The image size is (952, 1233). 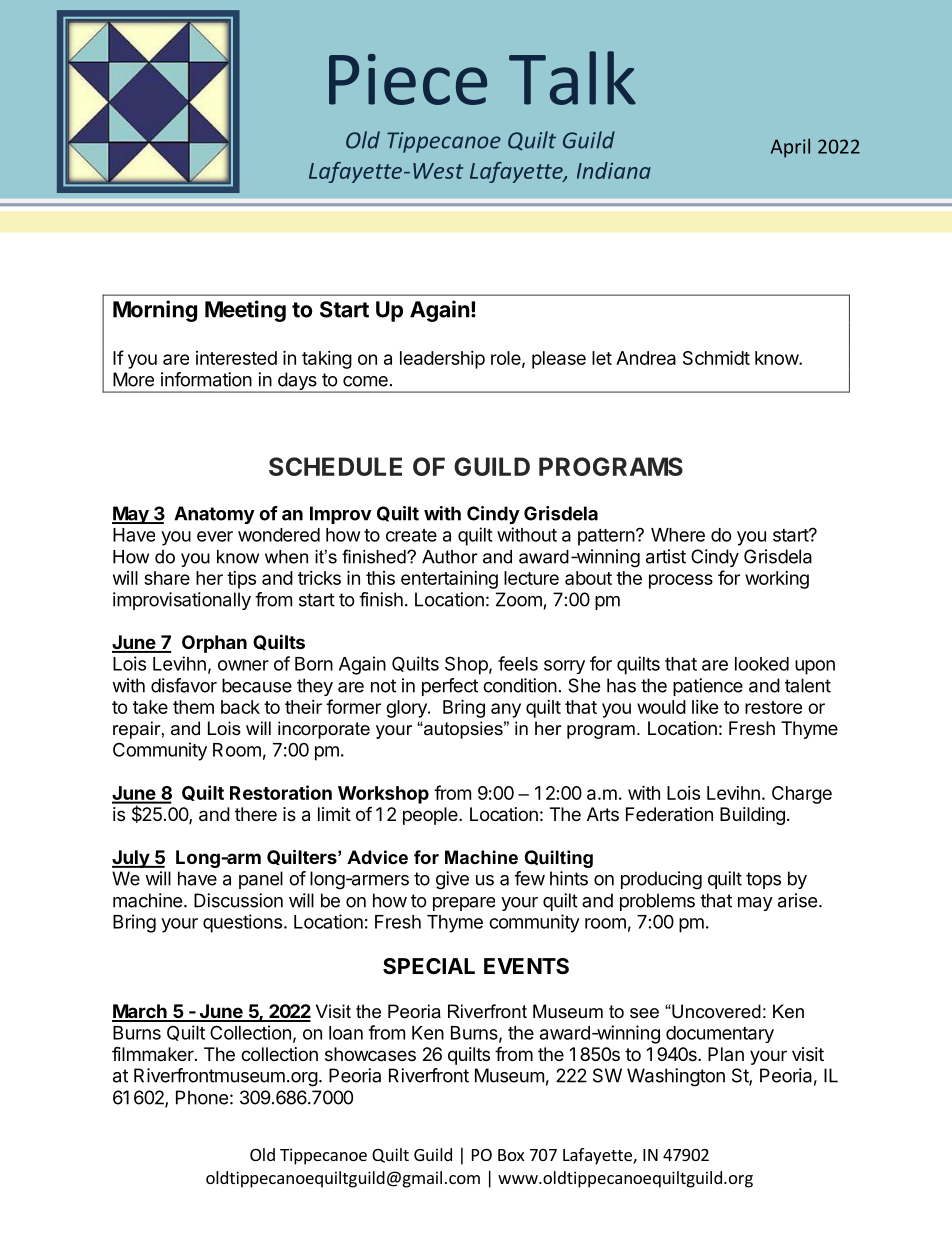 What do you see at coordinates (572, 78) in the screenshot?
I see `Talk` at bounding box center [572, 78].
